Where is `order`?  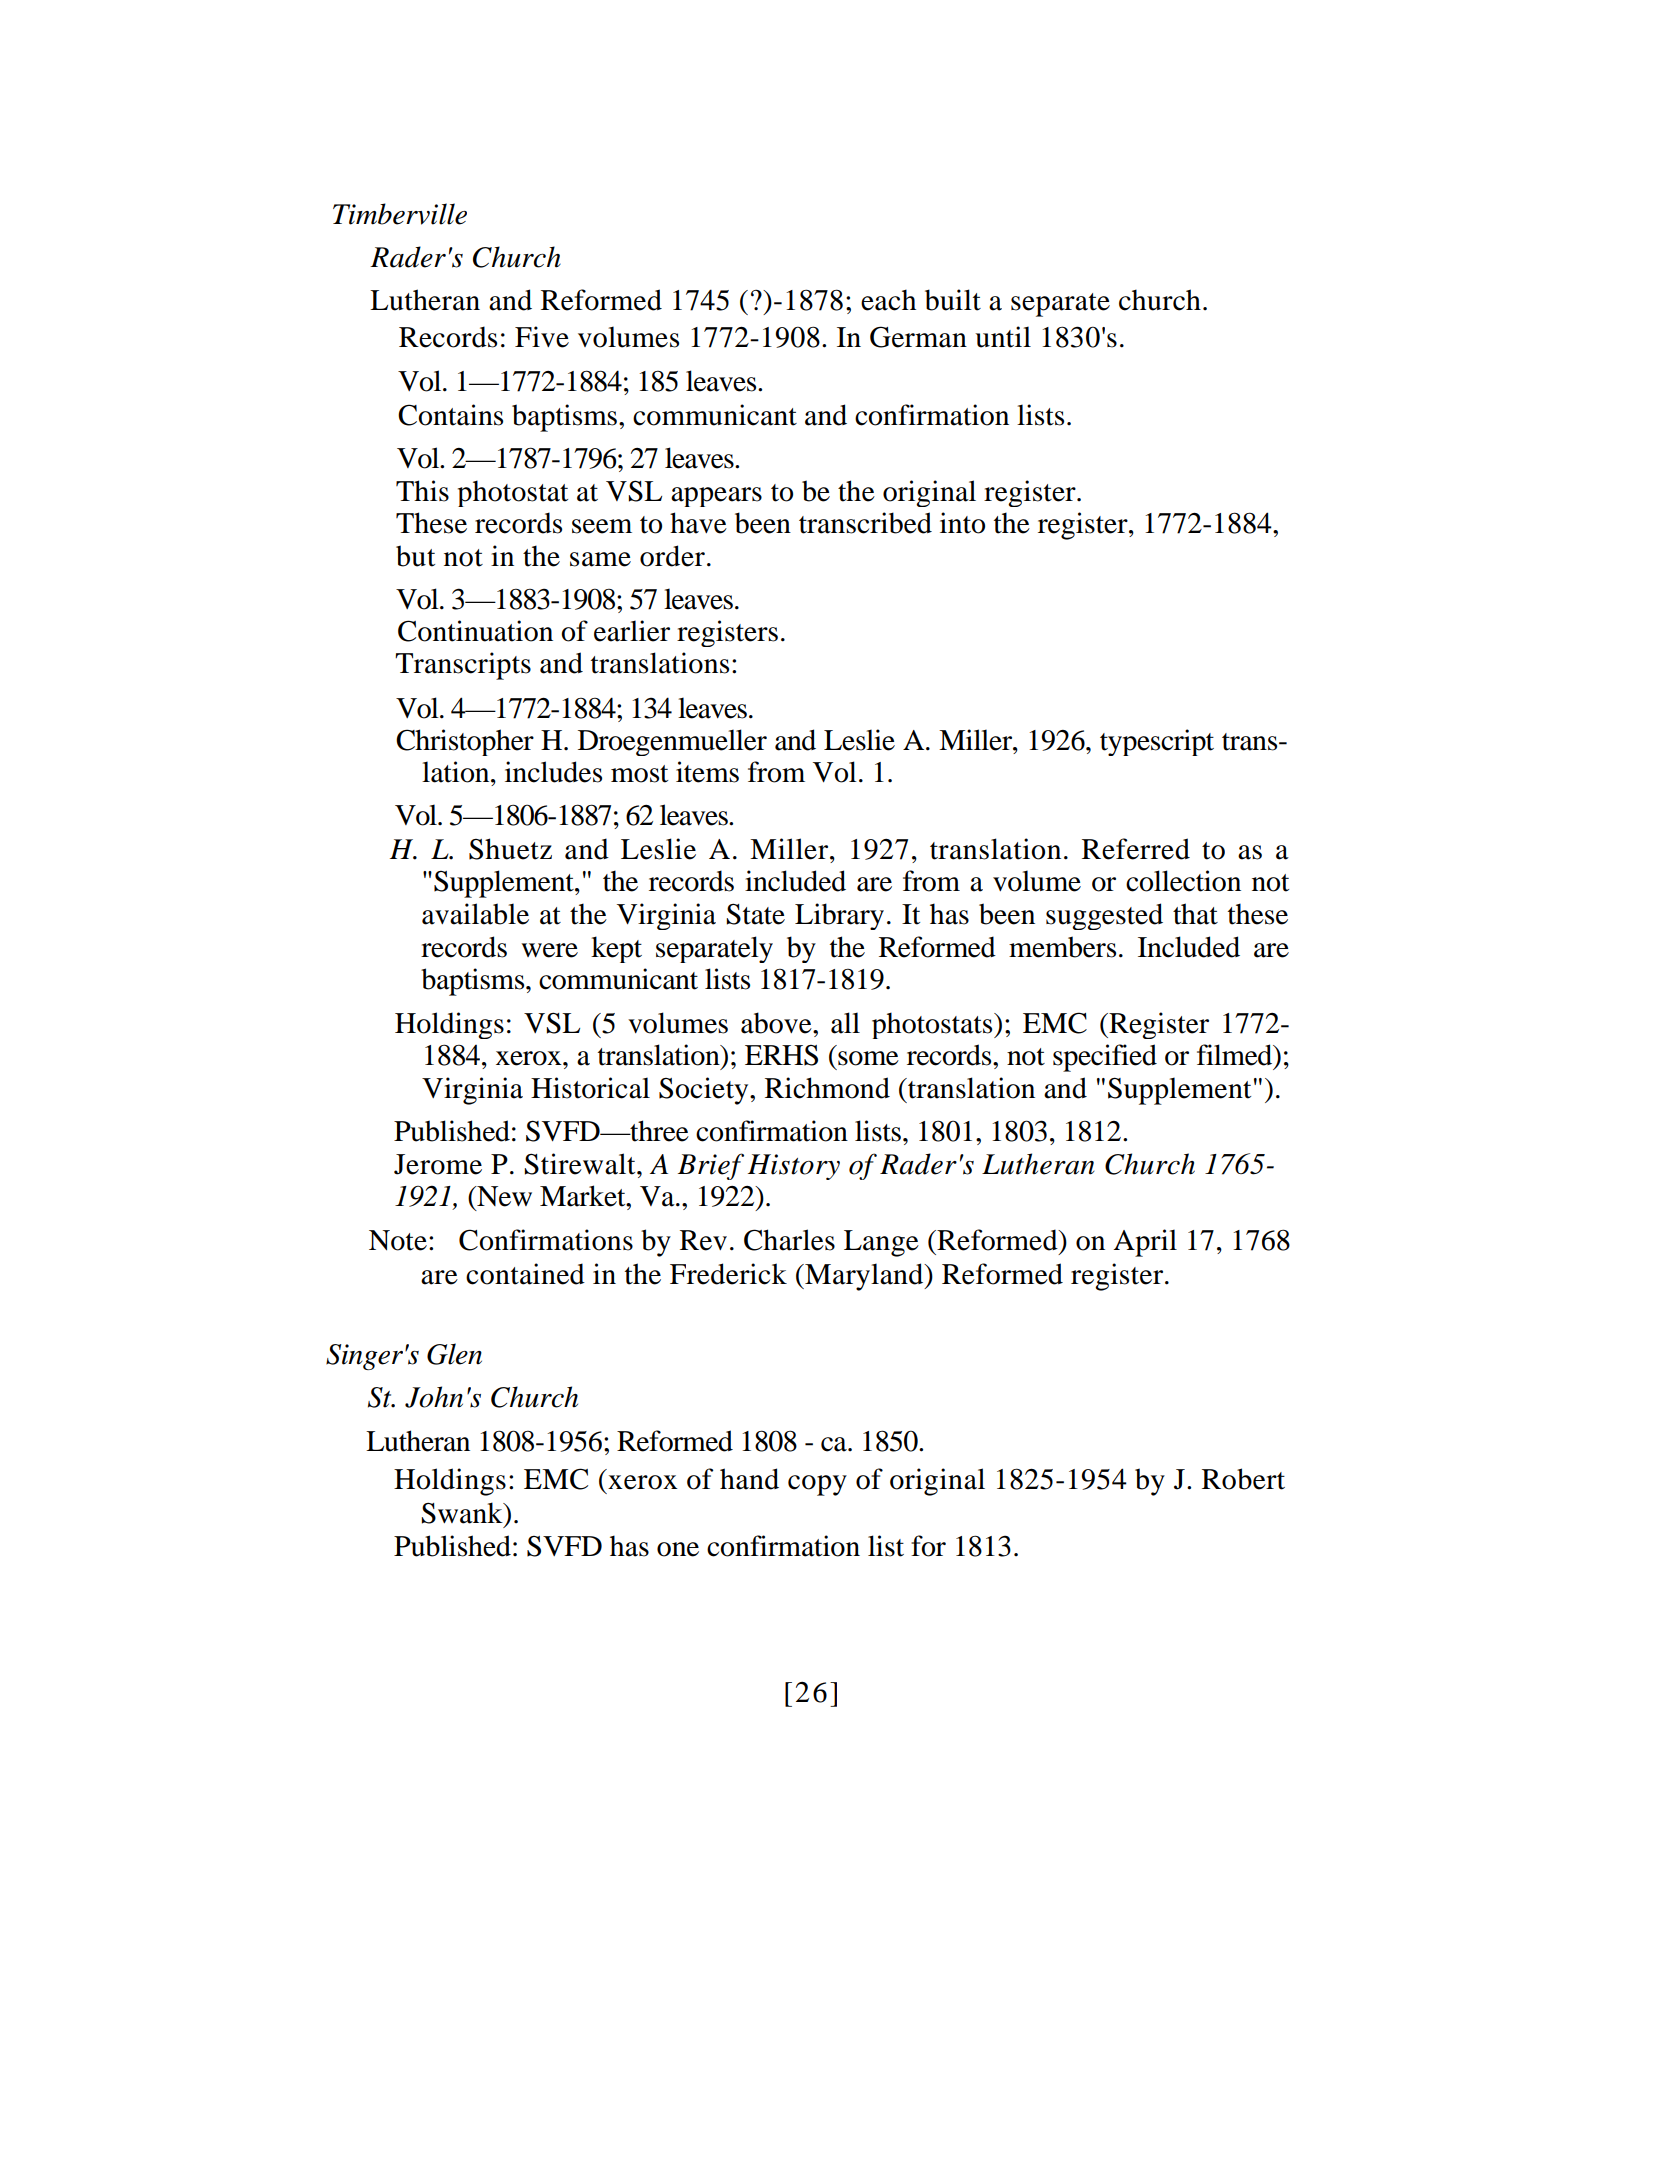
order is located at coordinates (672, 556).
